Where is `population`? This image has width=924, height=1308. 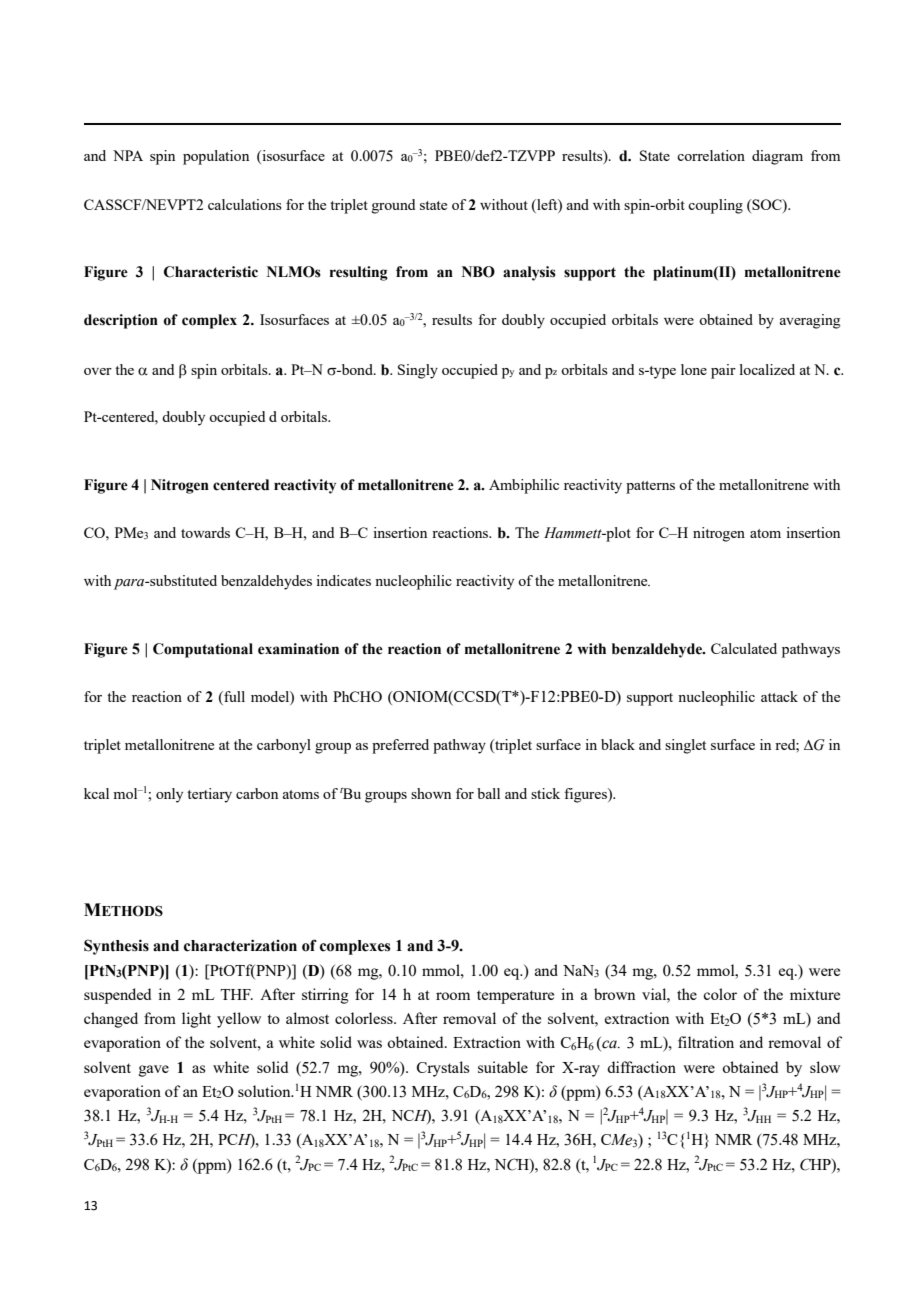 population is located at coordinates (216, 157).
